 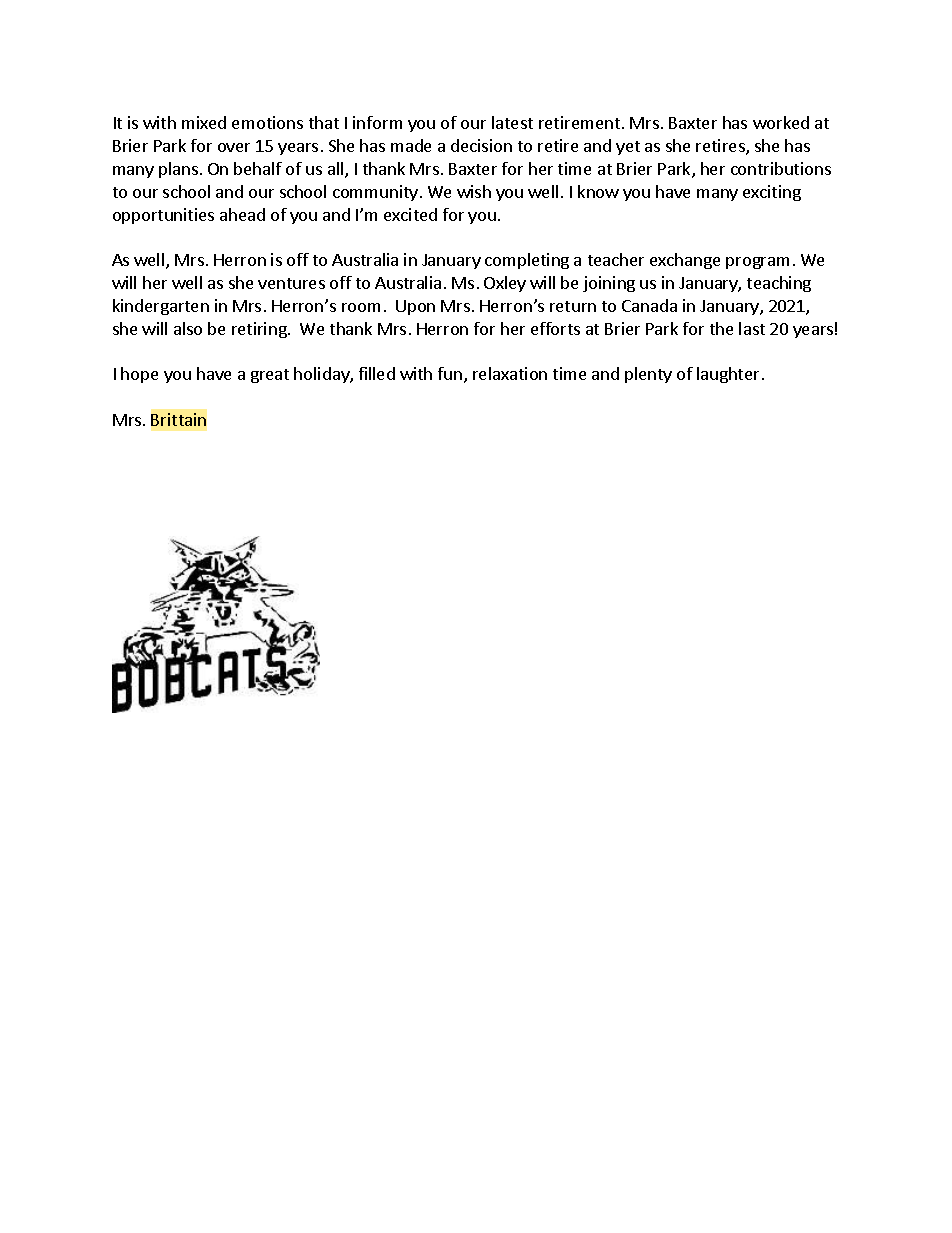 What do you see at coordinates (188, 328) in the page?
I see `also` at bounding box center [188, 328].
